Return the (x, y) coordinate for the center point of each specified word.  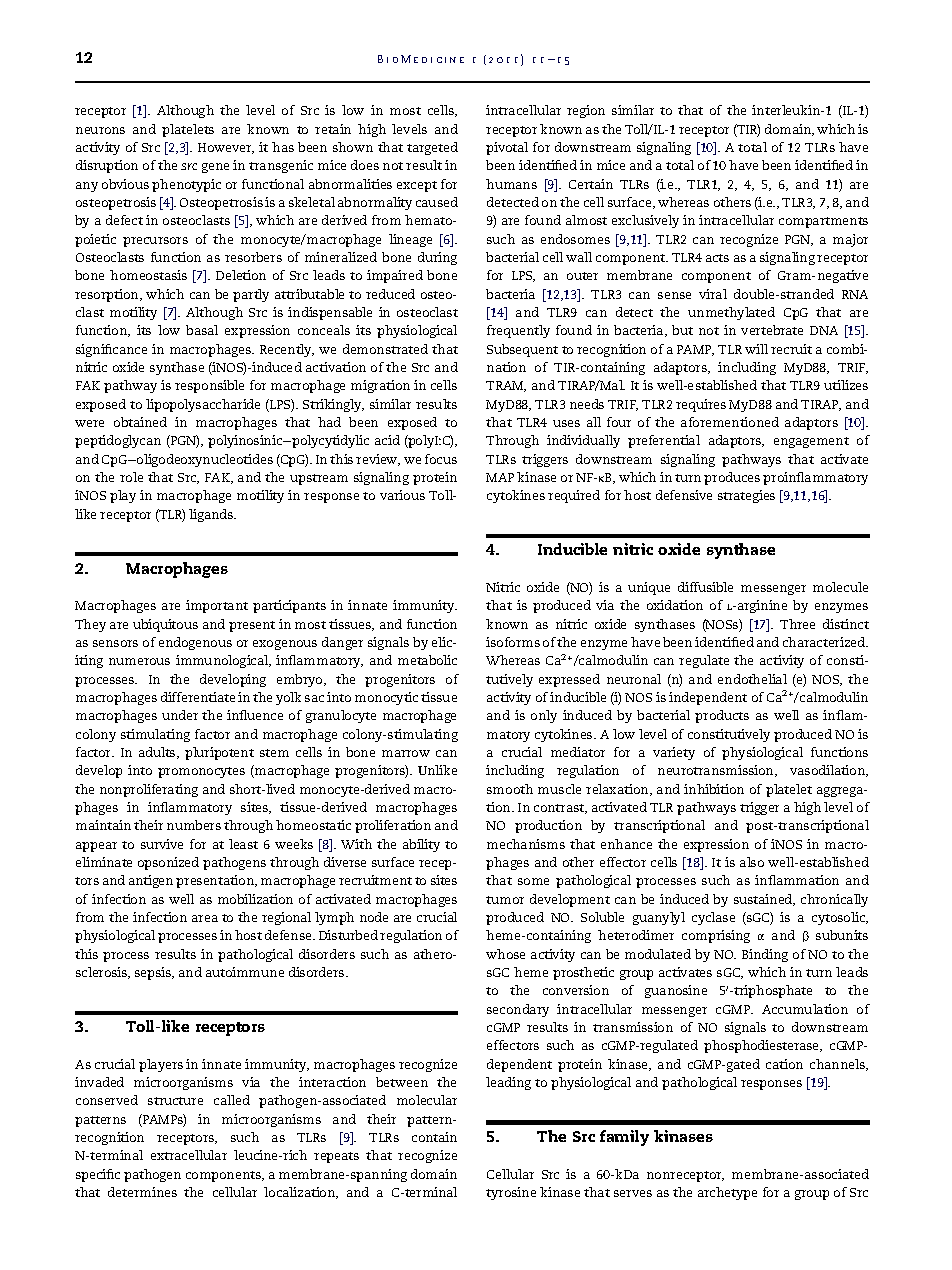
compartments (823, 222)
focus (441, 459)
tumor (505, 900)
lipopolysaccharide (203, 405)
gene (215, 168)
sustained (764, 900)
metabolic (427, 660)
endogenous (195, 643)
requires (701, 405)
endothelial (752, 679)
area (205, 918)
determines (142, 1192)
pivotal (507, 148)
